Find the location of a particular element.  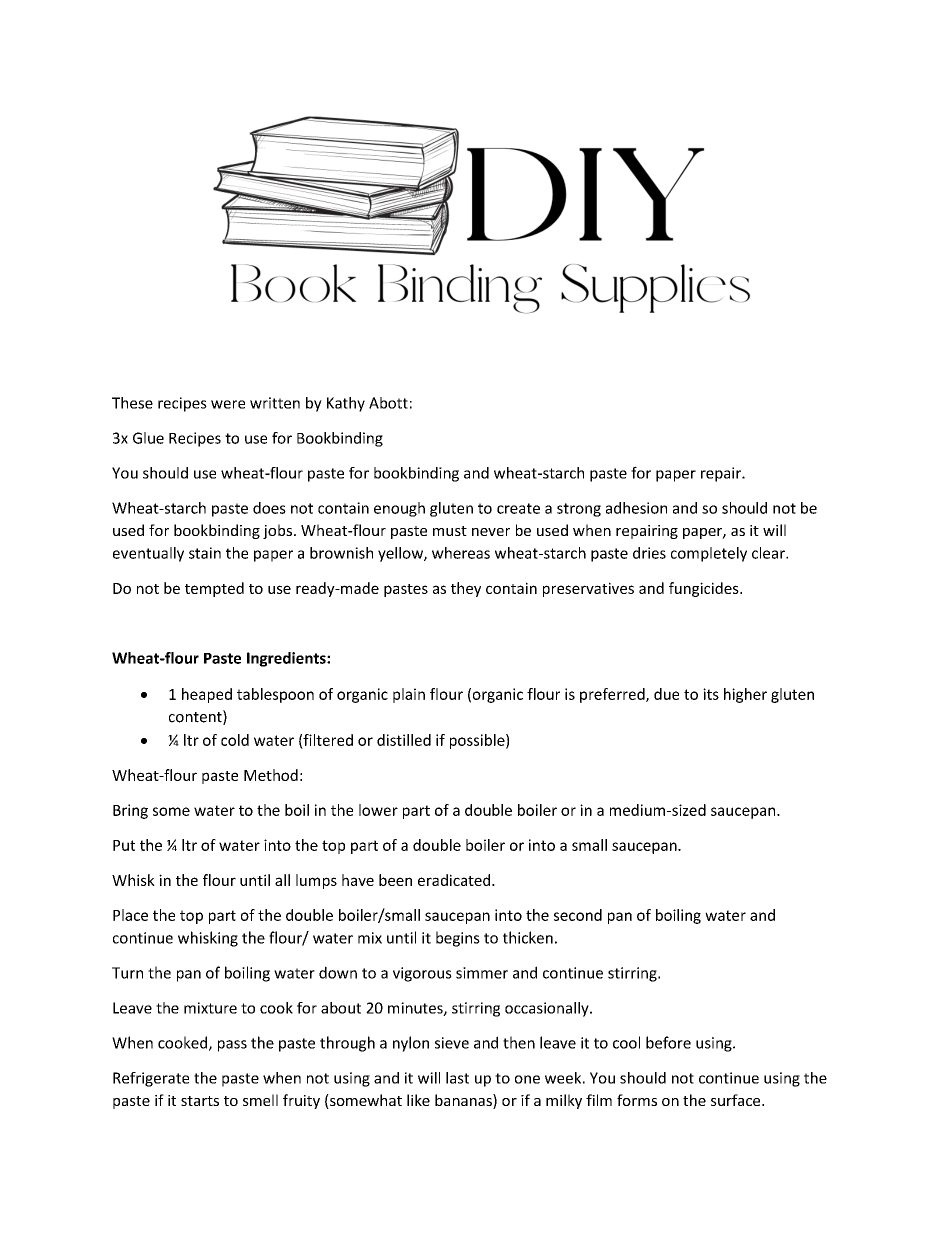

its is located at coordinates (711, 694).
